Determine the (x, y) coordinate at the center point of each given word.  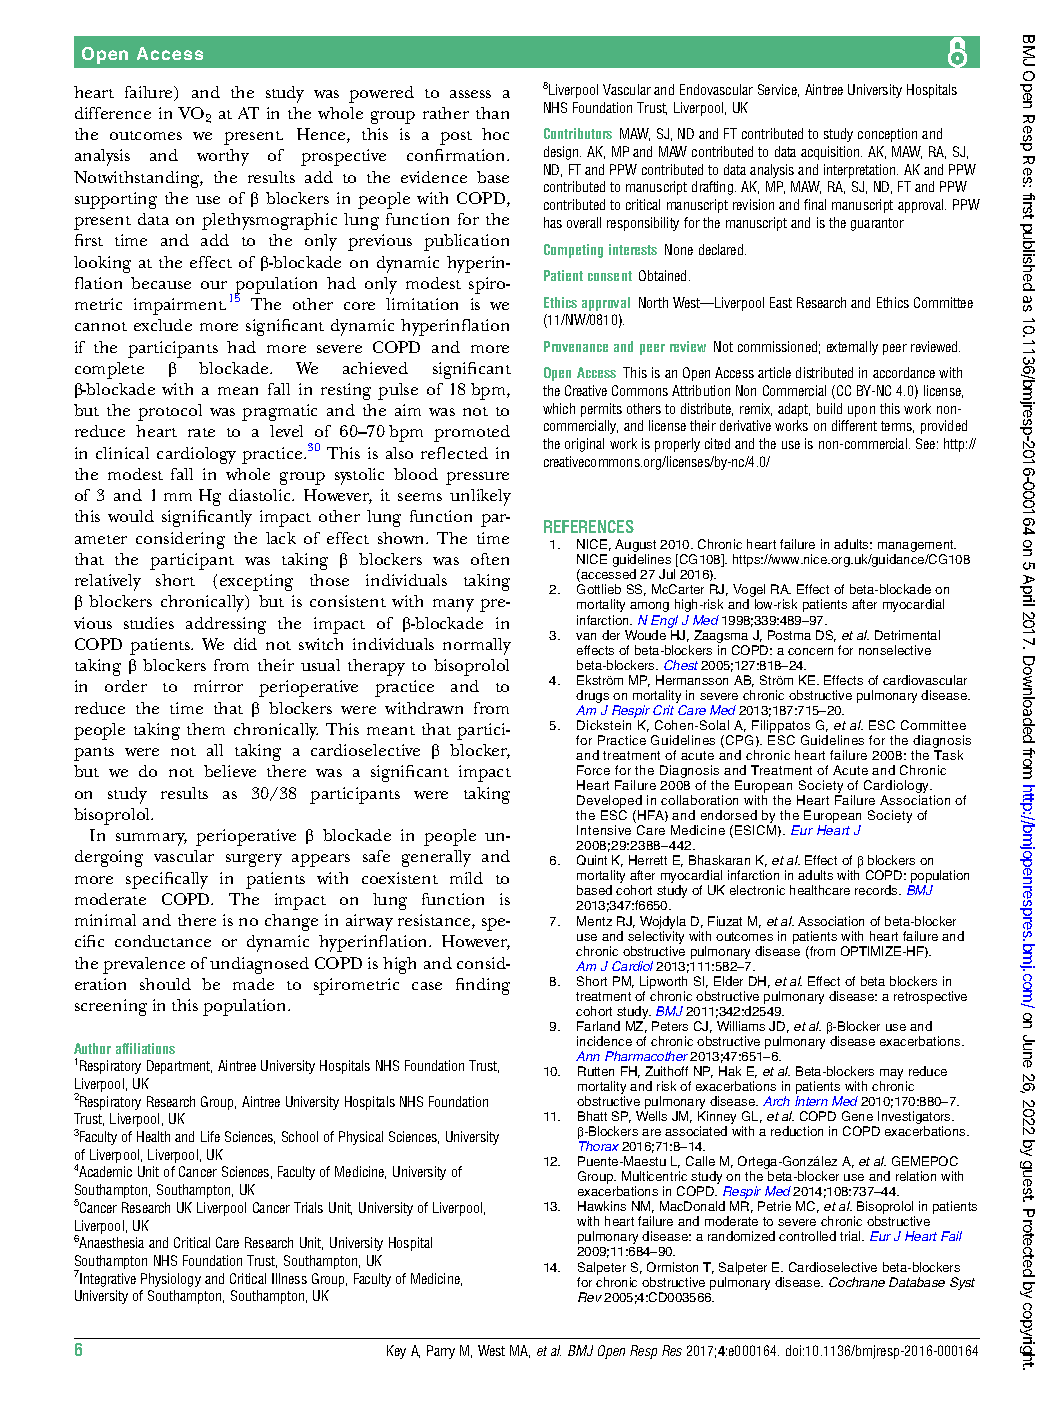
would (131, 516)
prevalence (144, 965)
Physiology (171, 1280)
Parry (441, 1352)
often (490, 559)
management (917, 547)
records (877, 890)
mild (466, 878)
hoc (495, 134)
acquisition (831, 153)
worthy (223, 157)
